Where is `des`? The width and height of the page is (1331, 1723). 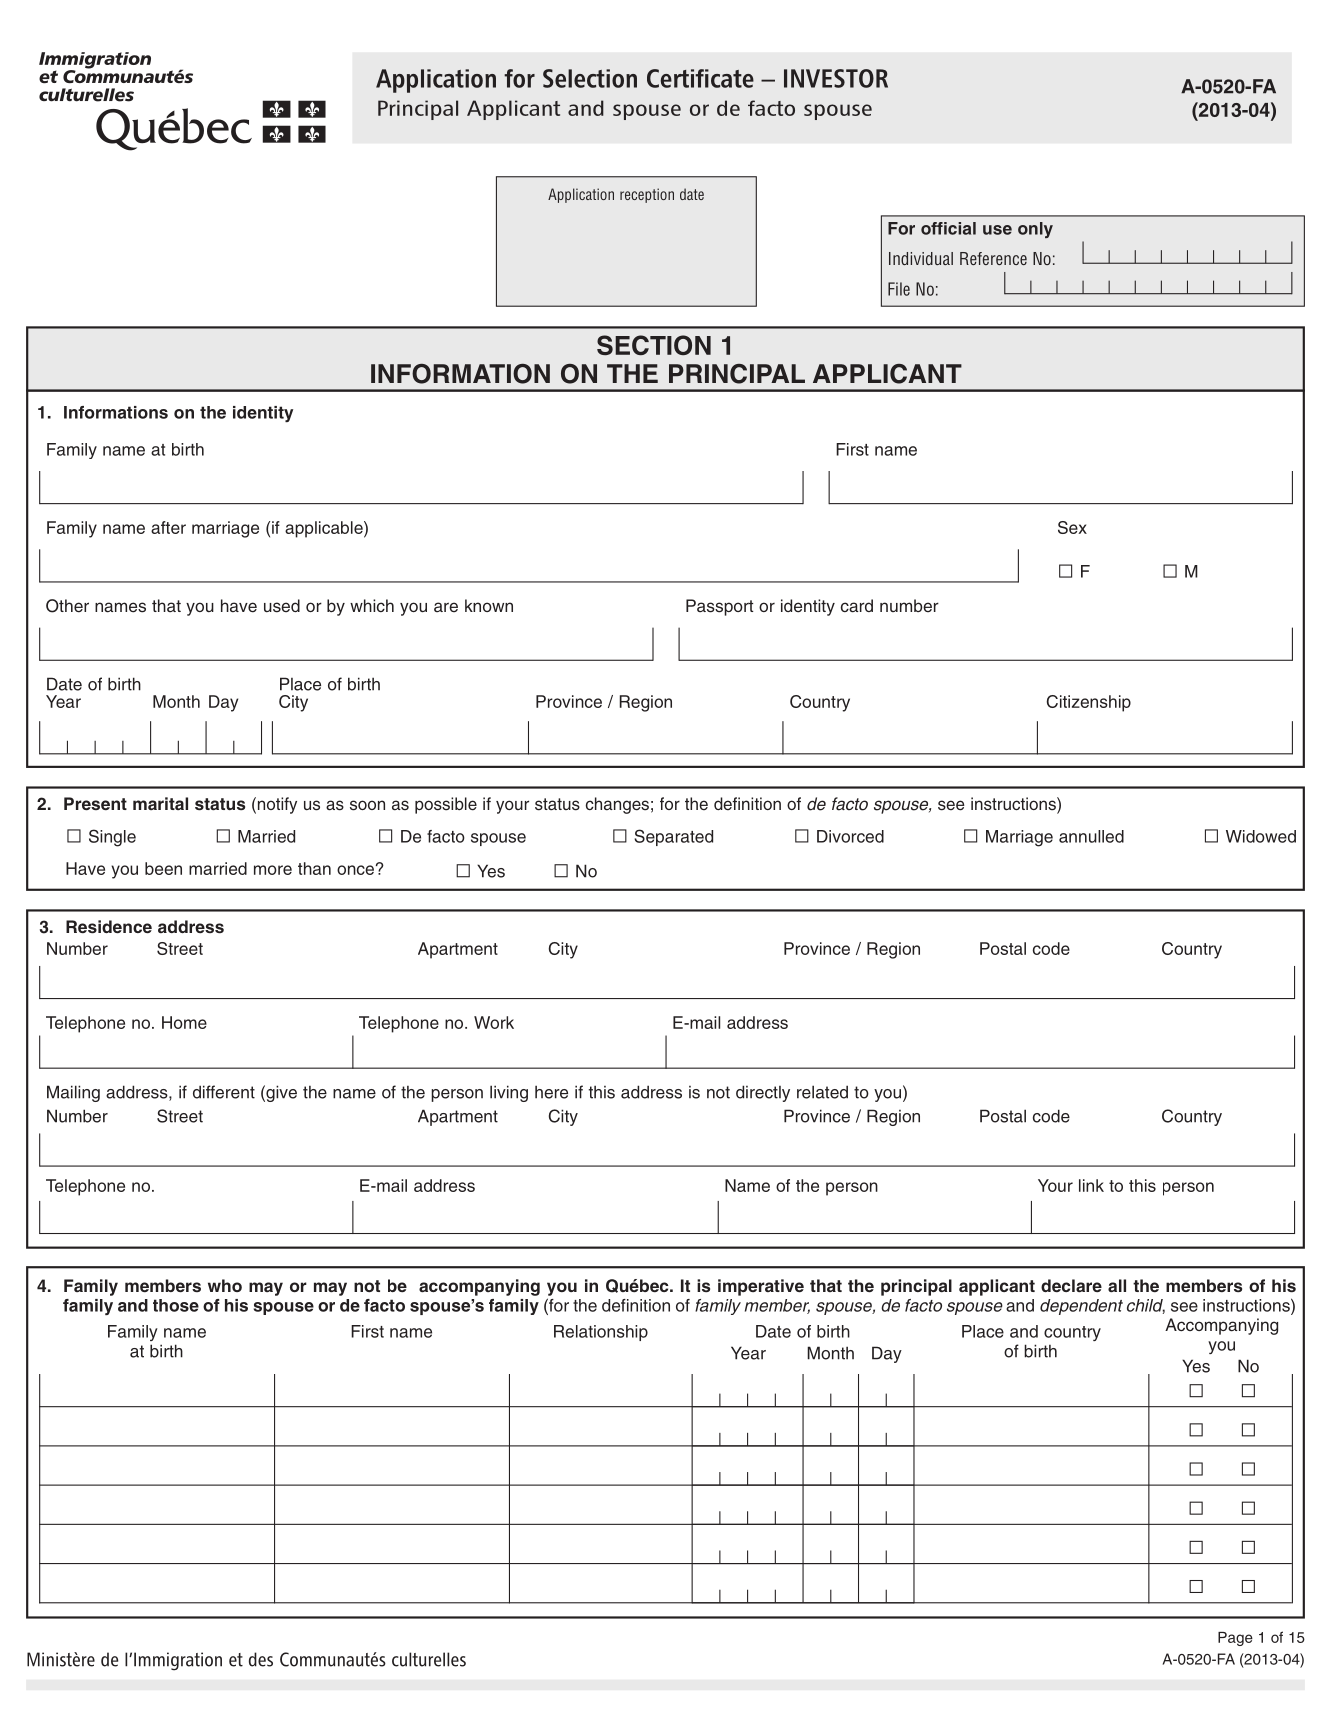
des is located at coordinates (261, 1659).
